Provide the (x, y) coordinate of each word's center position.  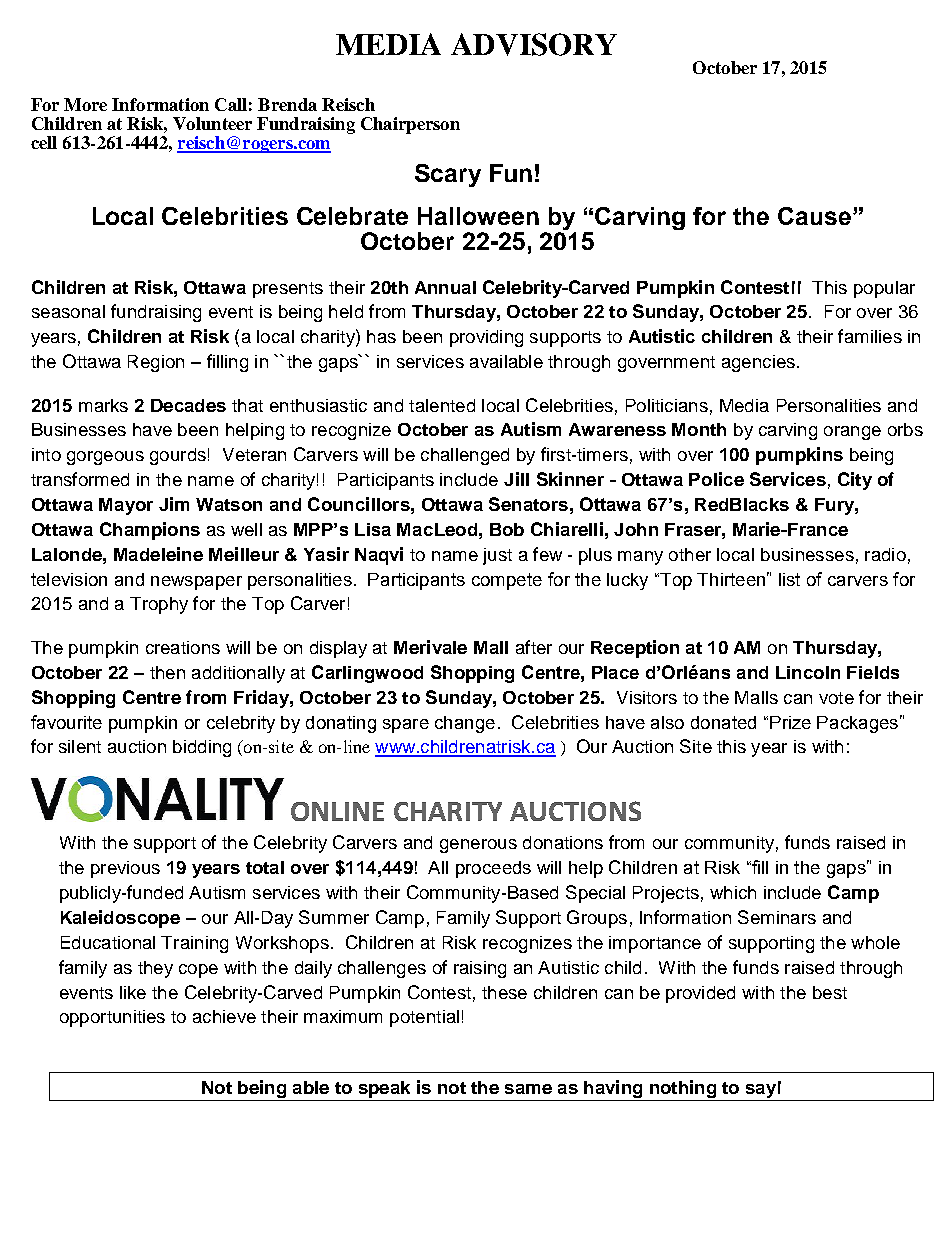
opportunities (112, 1018)
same (528, 1089)
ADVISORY (534, 44)
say (761, 1091)
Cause (814, 216)
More (85, 104)
